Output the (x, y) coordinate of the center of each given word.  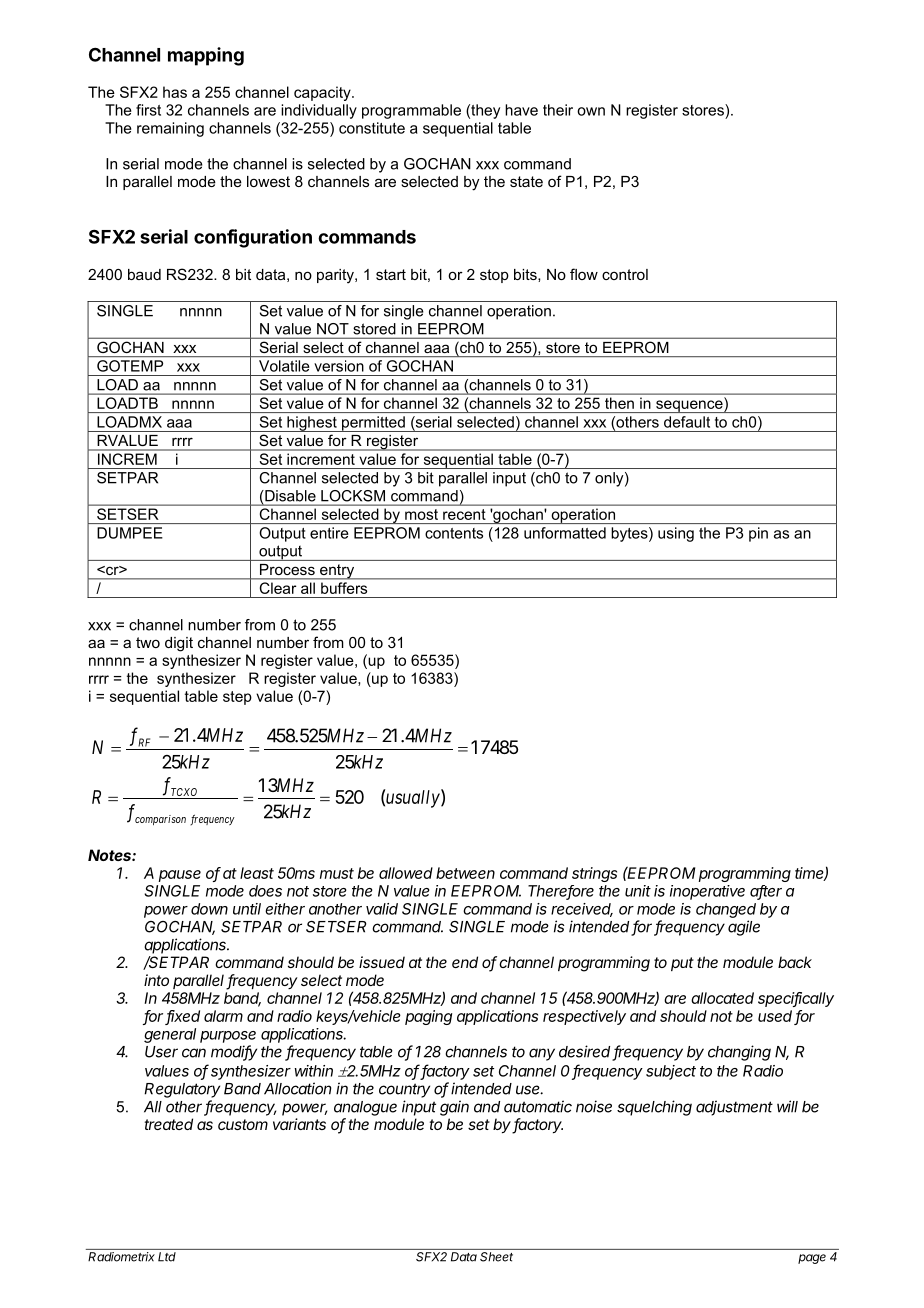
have (521, 110)
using (676, 534)
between (465, 873)
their (558, 110)
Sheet (496, 1257)
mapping (206, 56)
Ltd (167, 1257)
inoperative (707, 892)
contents (454, 533)
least (257, 873)
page (812, 1259)
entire (329, 533)
